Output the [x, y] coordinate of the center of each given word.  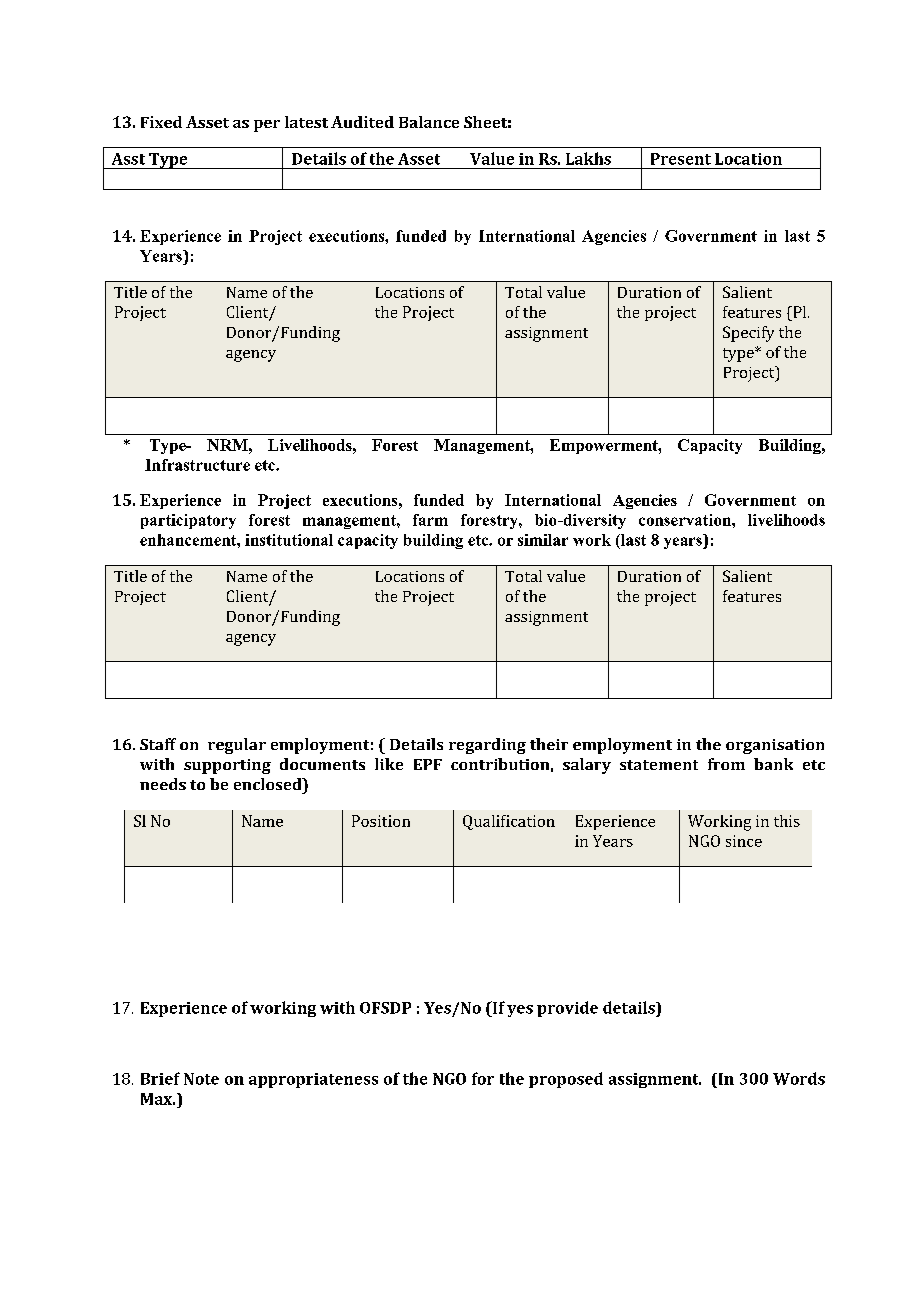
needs [163, 784]
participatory [188, 521]
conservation [686, 520]
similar [543, 540]
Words [799, 1078]
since [744, 841]
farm [430, 520]
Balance [429, 122]
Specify [748, 334]
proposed [566, 1080]
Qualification [509, 822]
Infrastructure [197, 465]
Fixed [161, 122]
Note [201, 1079]
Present [681, 159]
